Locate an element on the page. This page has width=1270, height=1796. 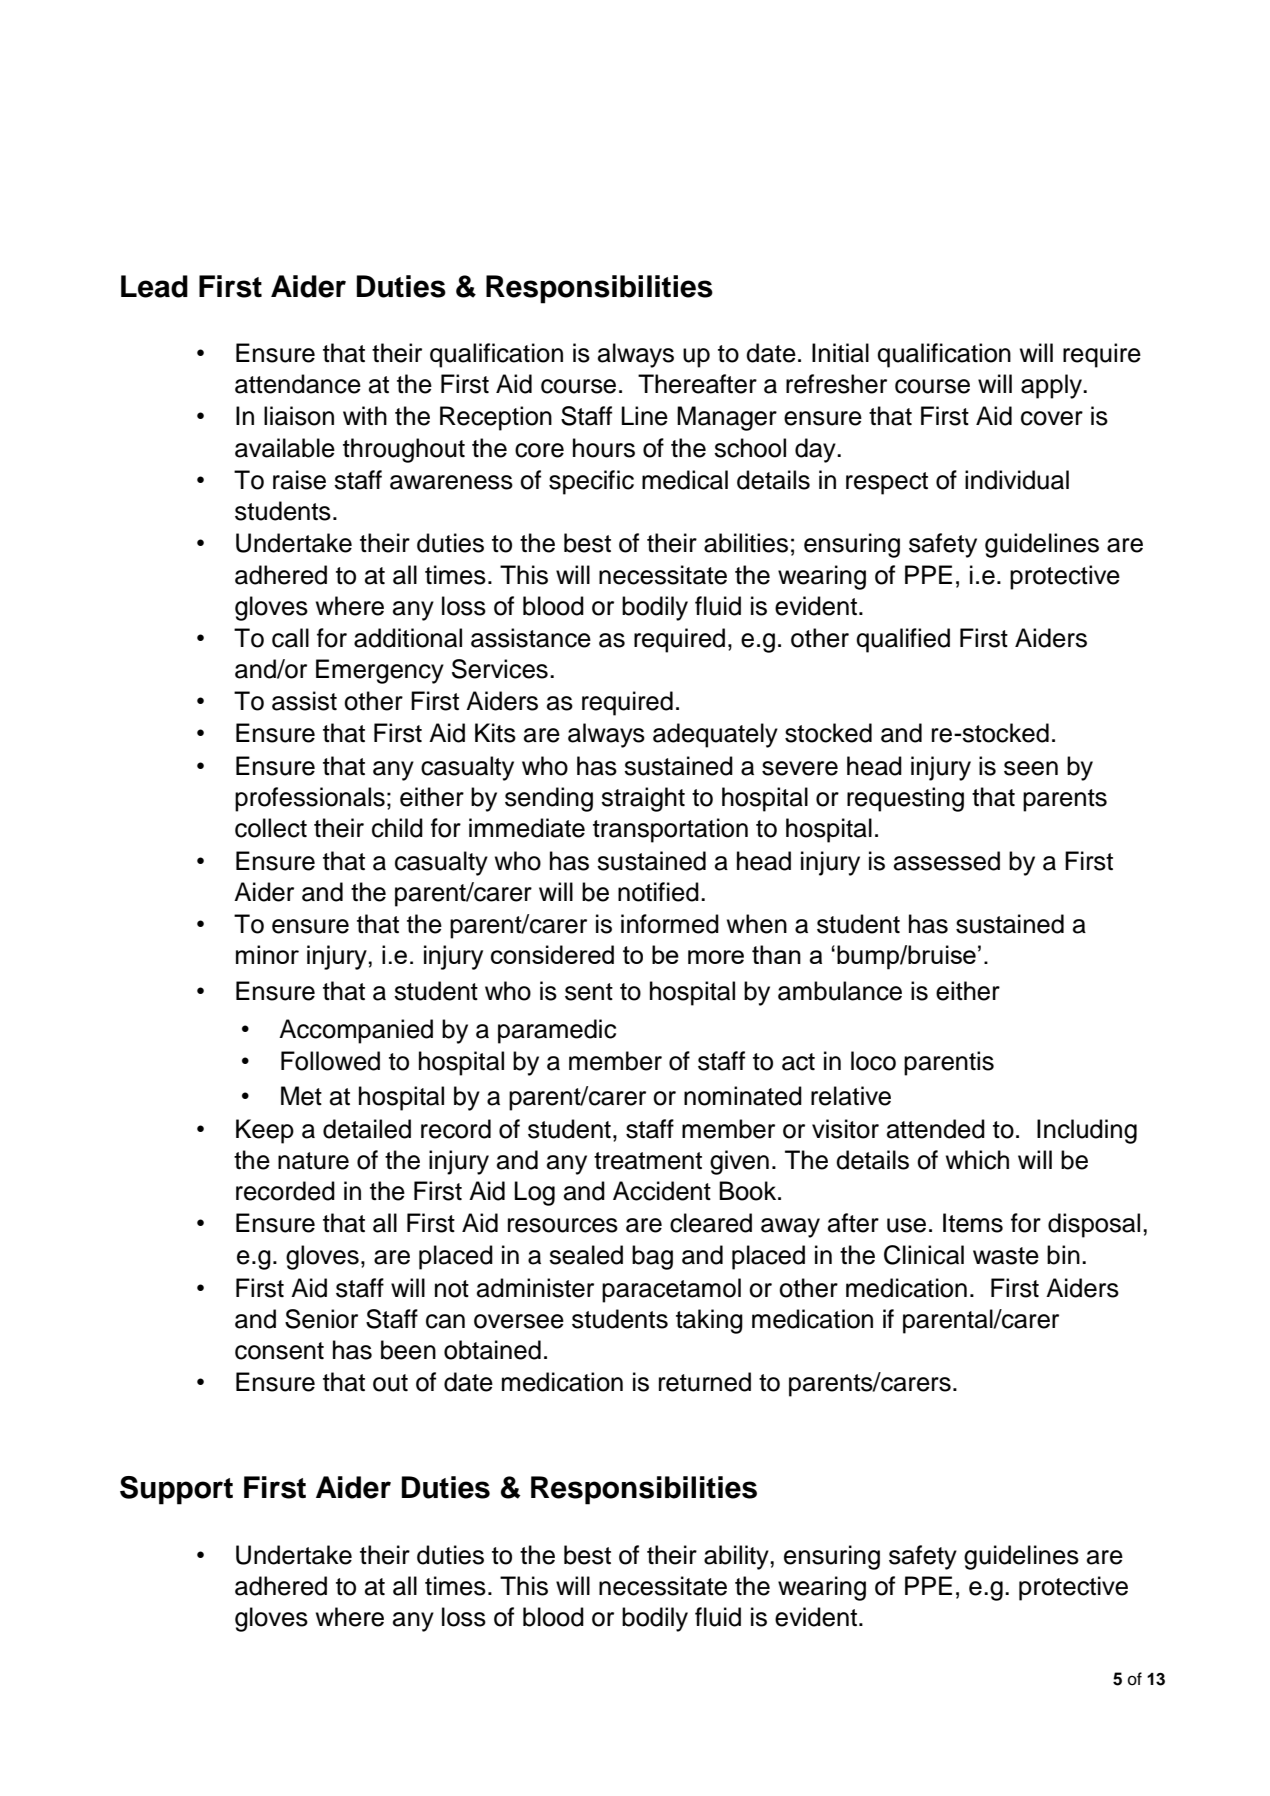
Support is located at coordinates (176, 1490).
